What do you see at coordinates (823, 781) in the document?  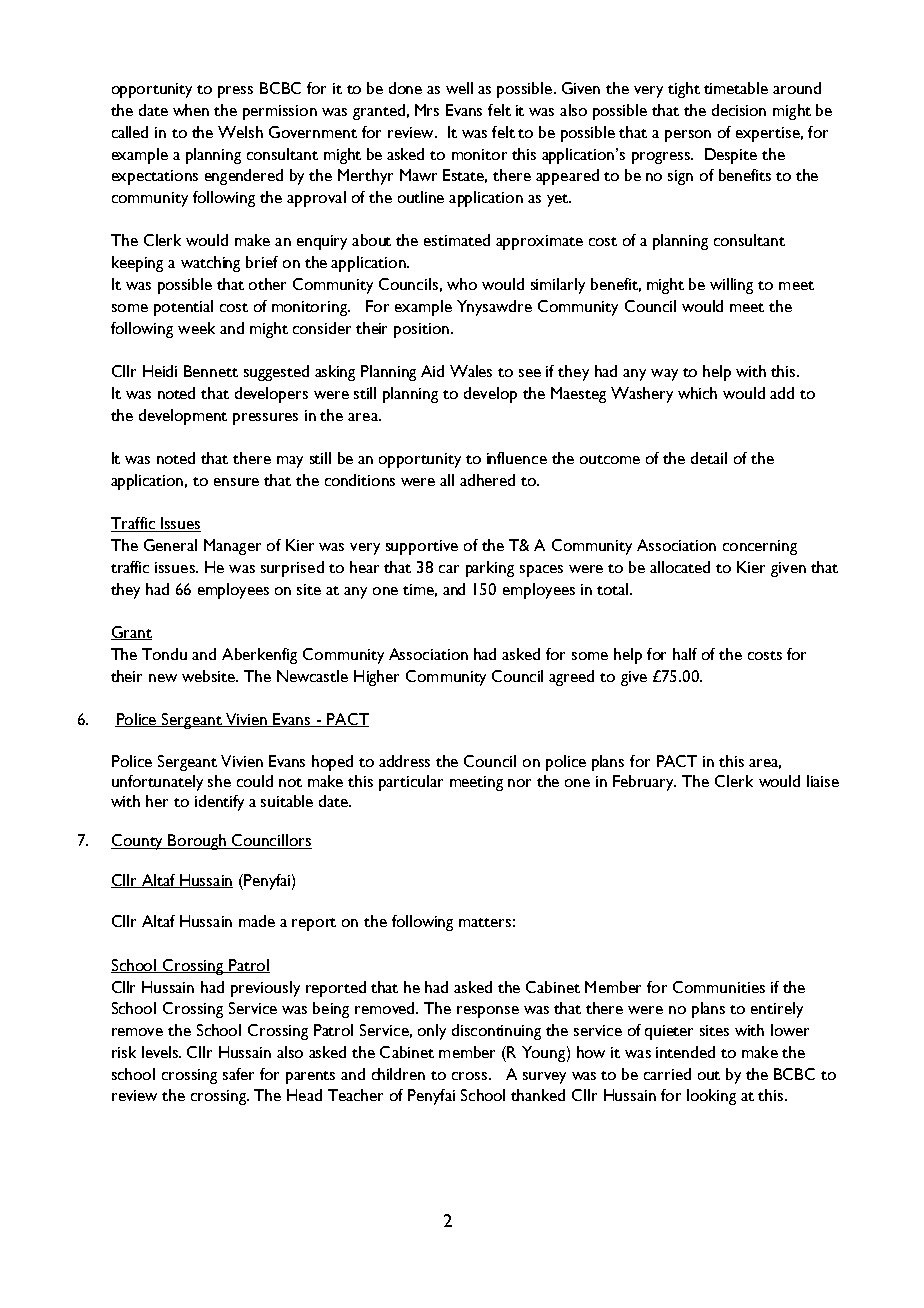 I see `liaise` at bounding box center [823, 781].
